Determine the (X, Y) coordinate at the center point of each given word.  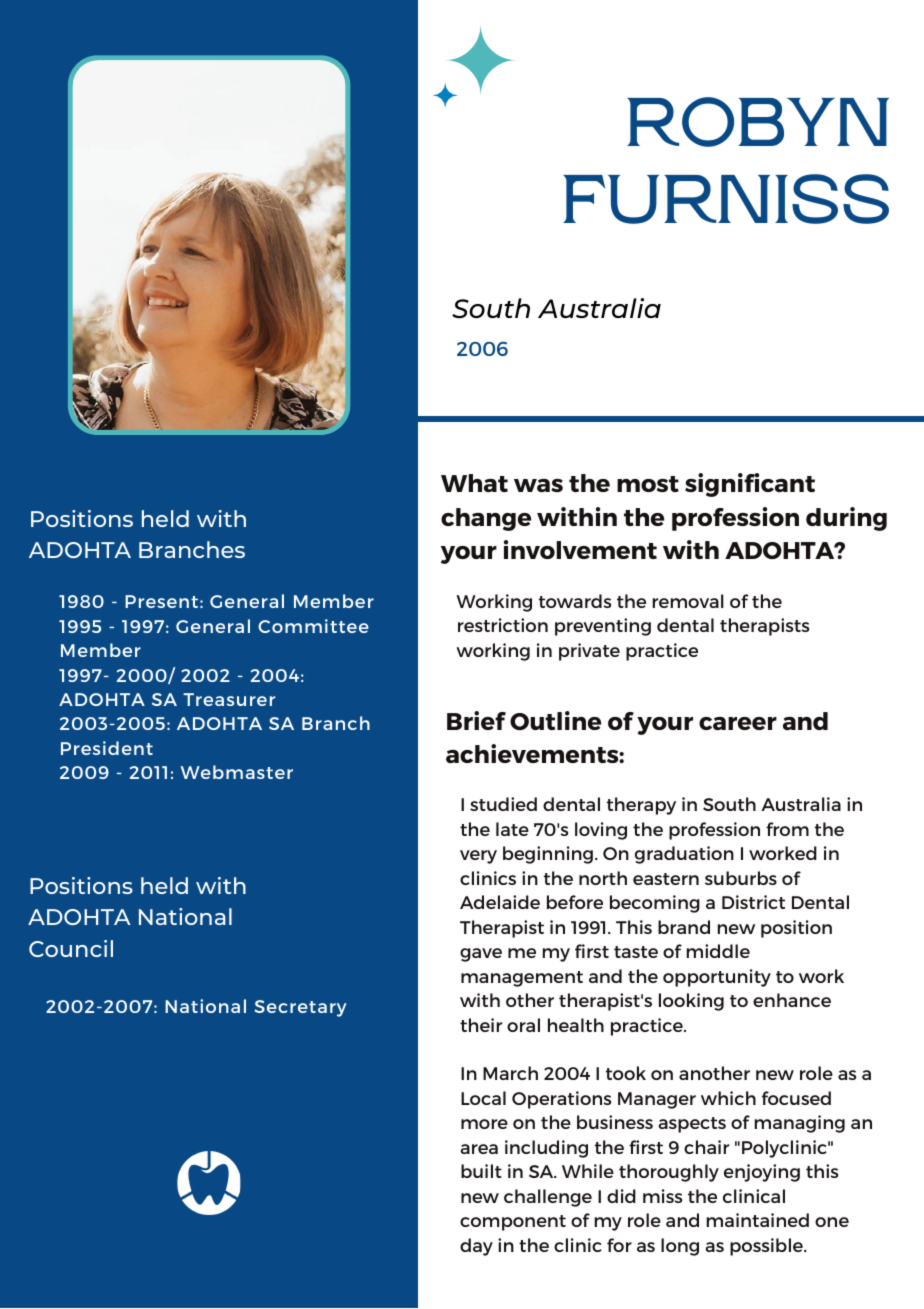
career (738, 723)
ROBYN (758, 122)
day (476, 1247)
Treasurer (229, 699)
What (474, 483)
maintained (757, 1220)
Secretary (300, 1008)
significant (750, 485)
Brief (476, 720)
